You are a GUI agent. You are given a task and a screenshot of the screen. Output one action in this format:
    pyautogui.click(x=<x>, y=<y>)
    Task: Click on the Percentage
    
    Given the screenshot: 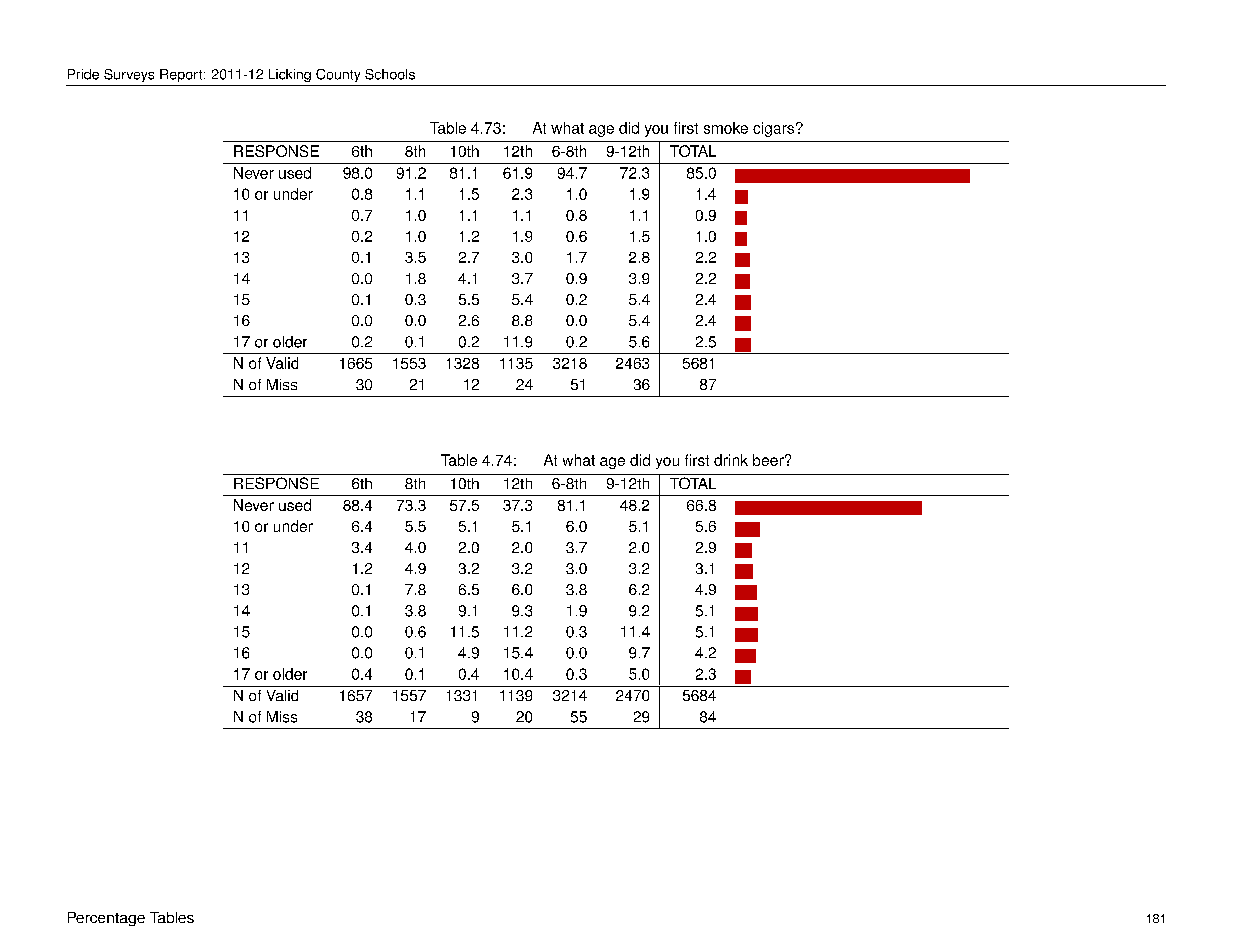 What is the action you would take?
    pyautogui.click(x=106, y=919)
